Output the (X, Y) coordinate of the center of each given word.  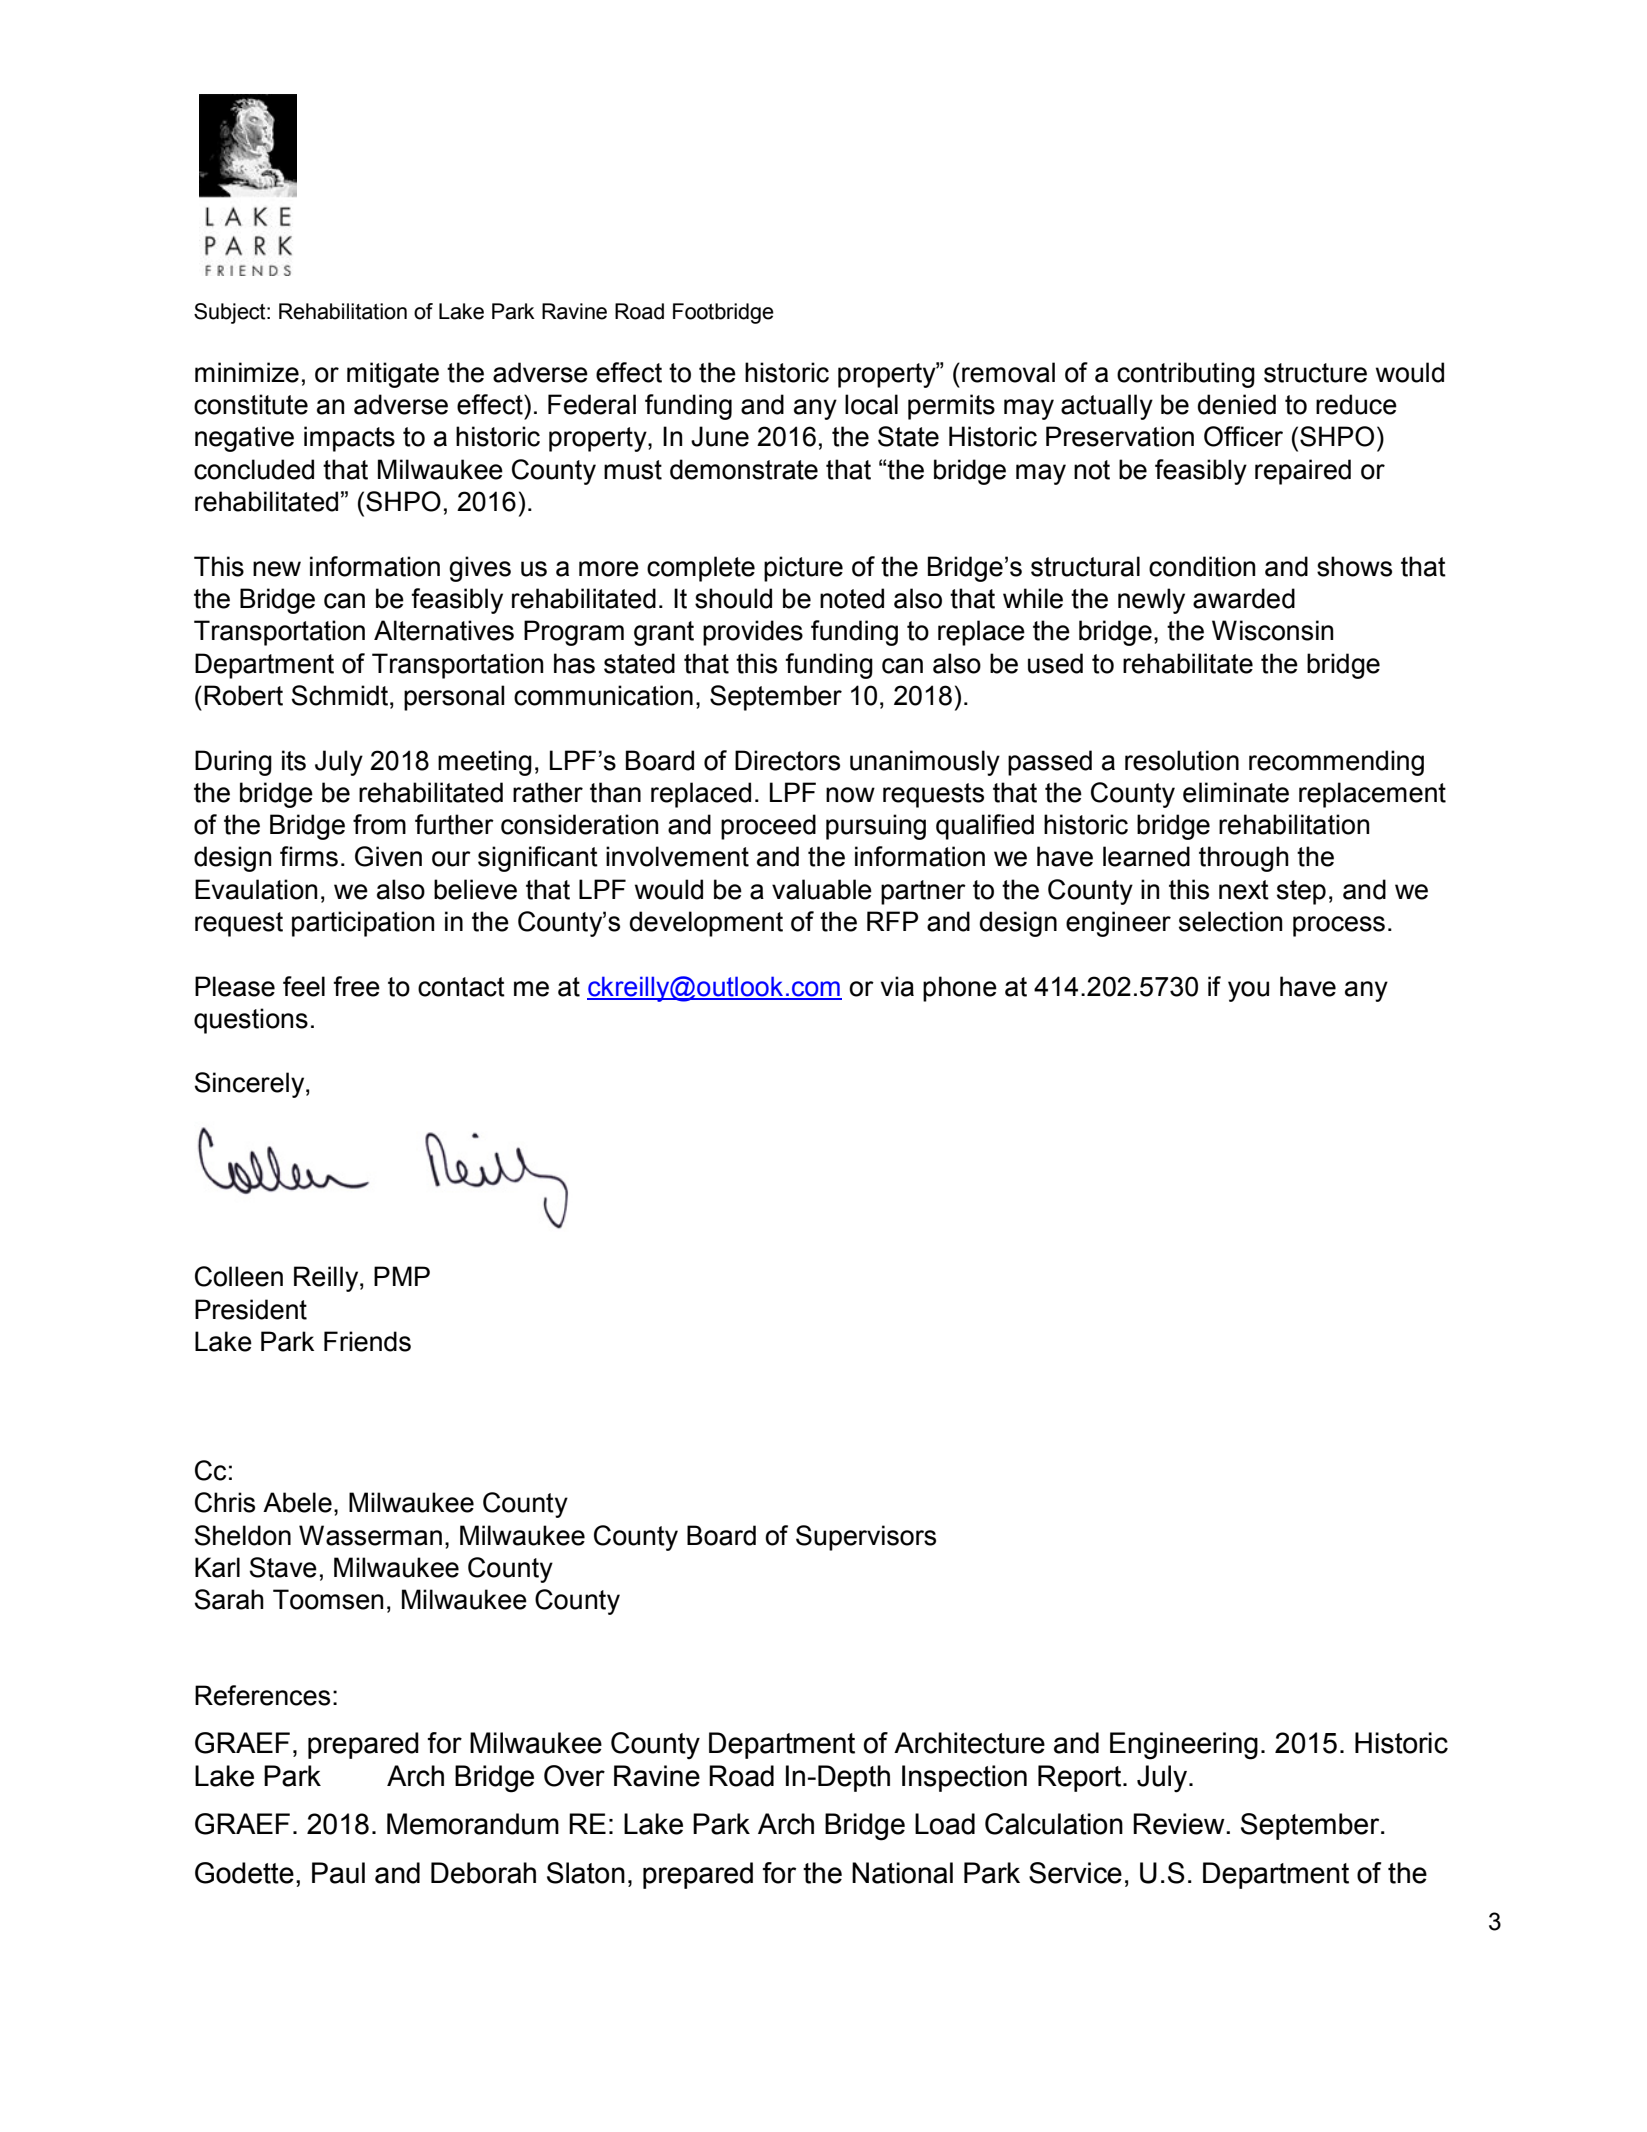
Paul (338, 1873)
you (1248, 991)
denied (1237, 404)
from (379, 824)
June (720, 436)
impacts (349, 439)
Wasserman (370, 1535)
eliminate (1236, 792)
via (897, 986)
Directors (787, 760)
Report (1081, 1778)
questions (251, 1021)
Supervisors (866, 1538)
